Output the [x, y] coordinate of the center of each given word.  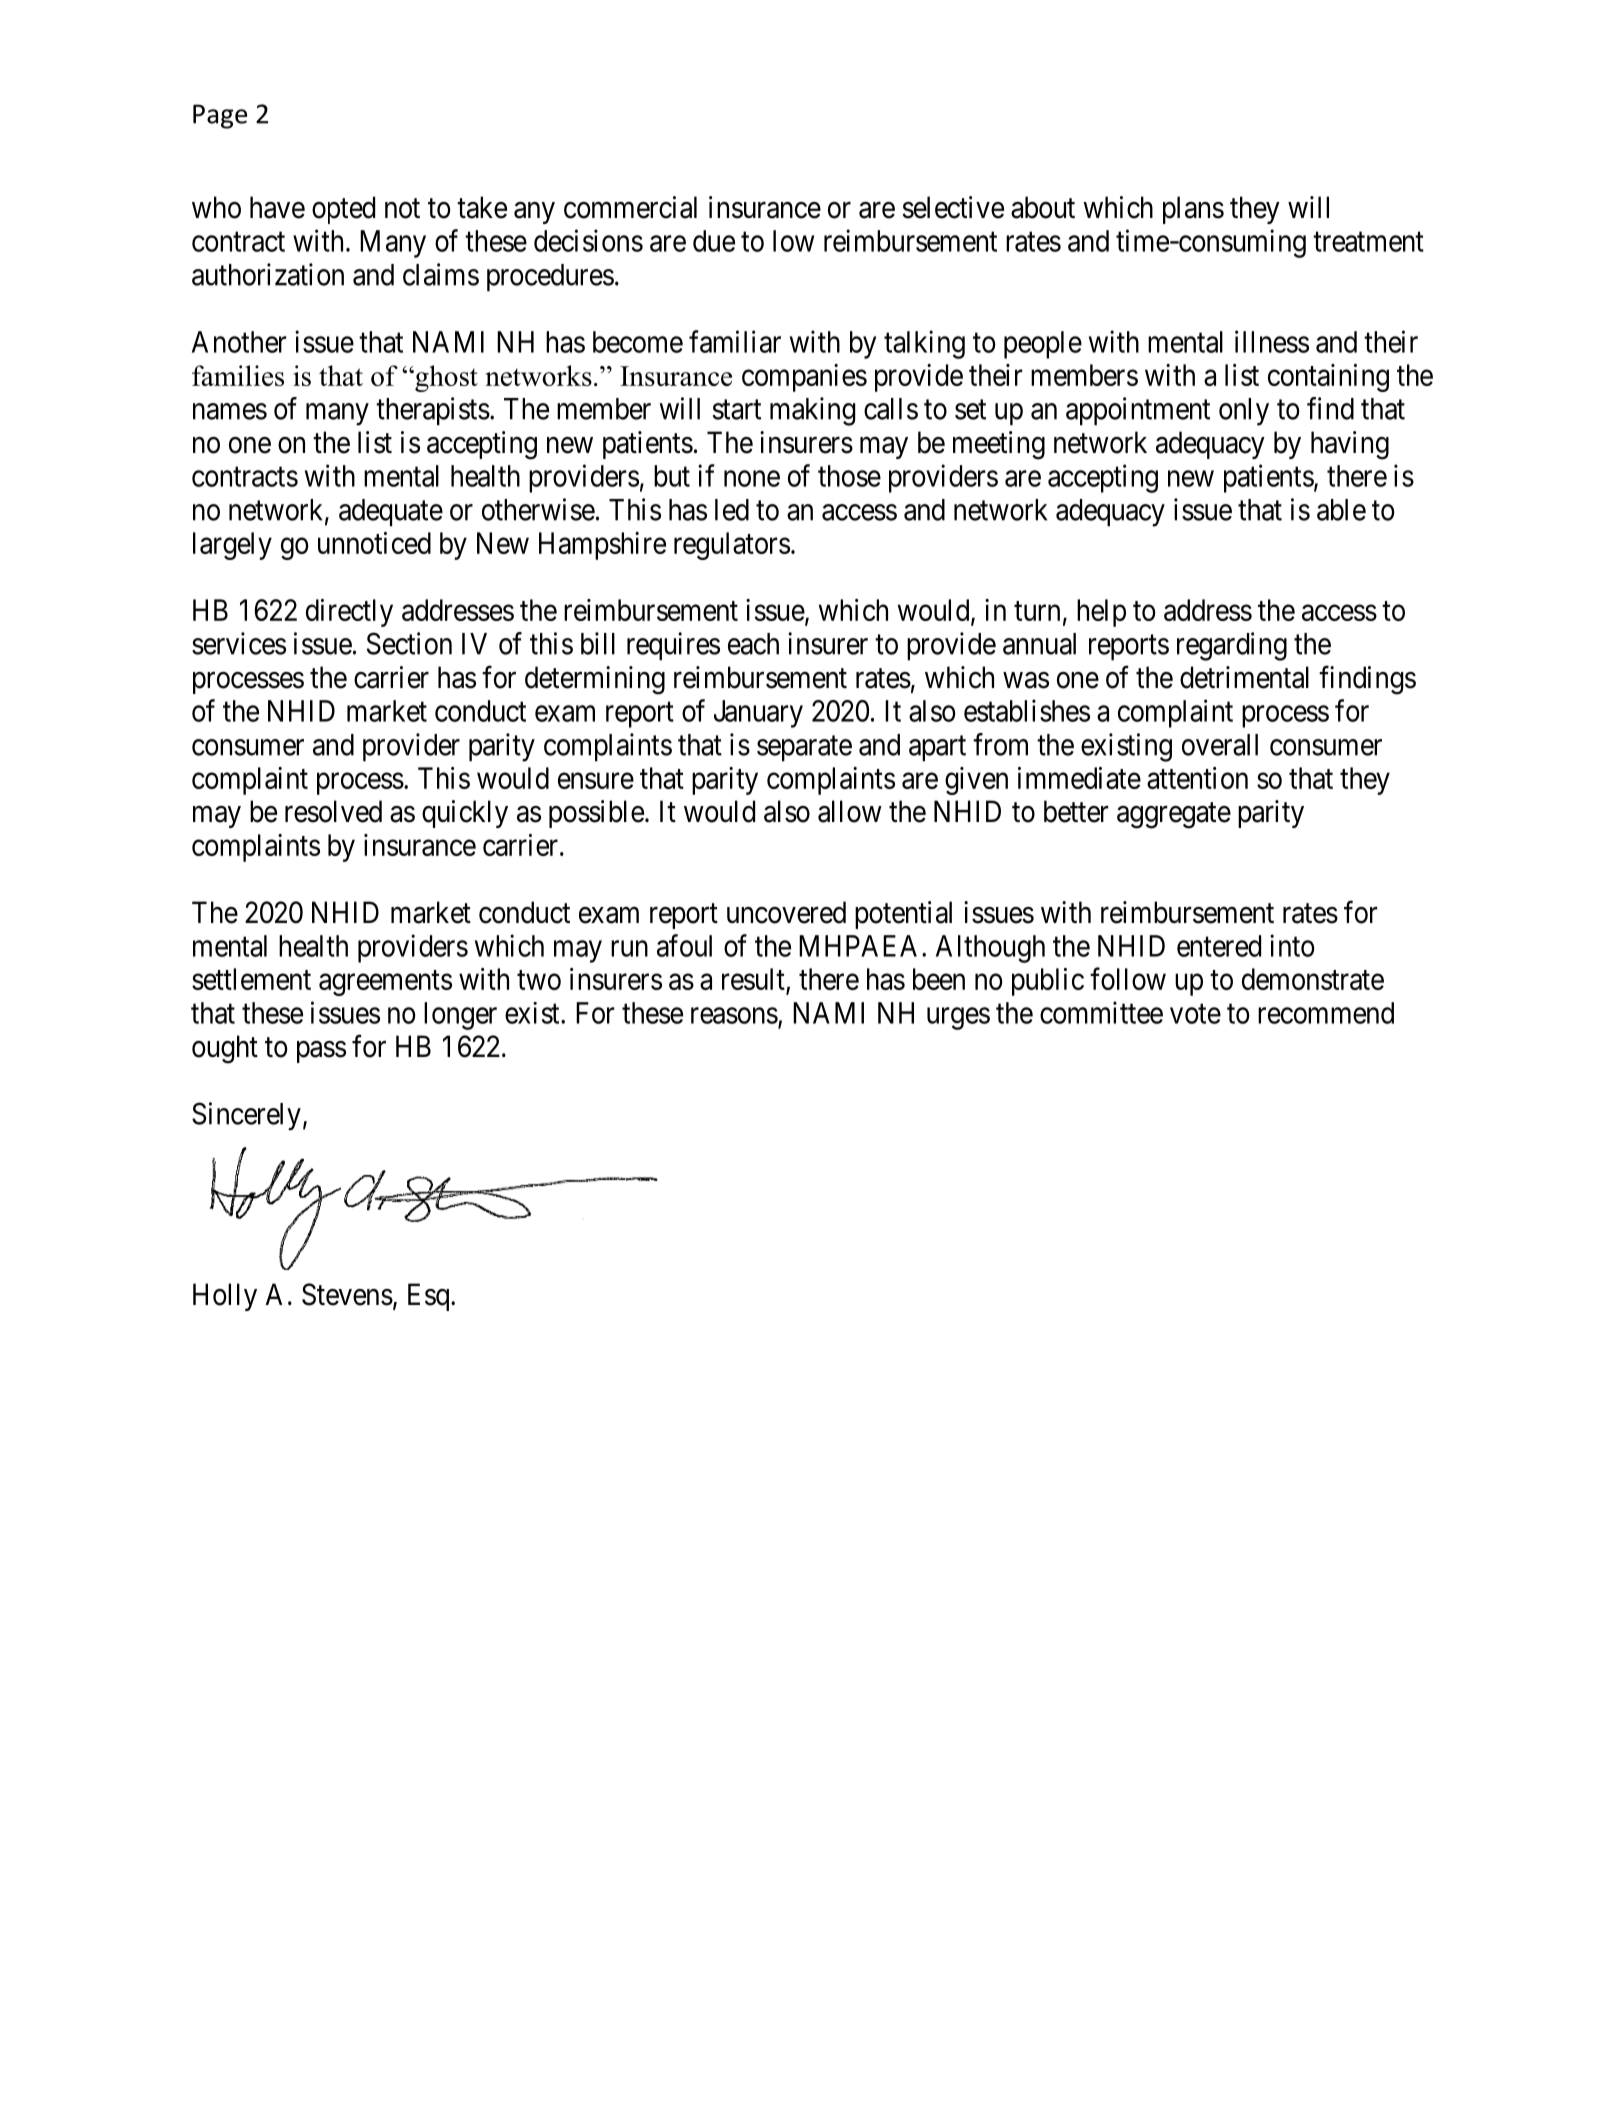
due [714, 241]
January [758, 714]
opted [343, 210]
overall [1220, 745]
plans [1193, 210]
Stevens [347, 1294]
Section [409, 643]
